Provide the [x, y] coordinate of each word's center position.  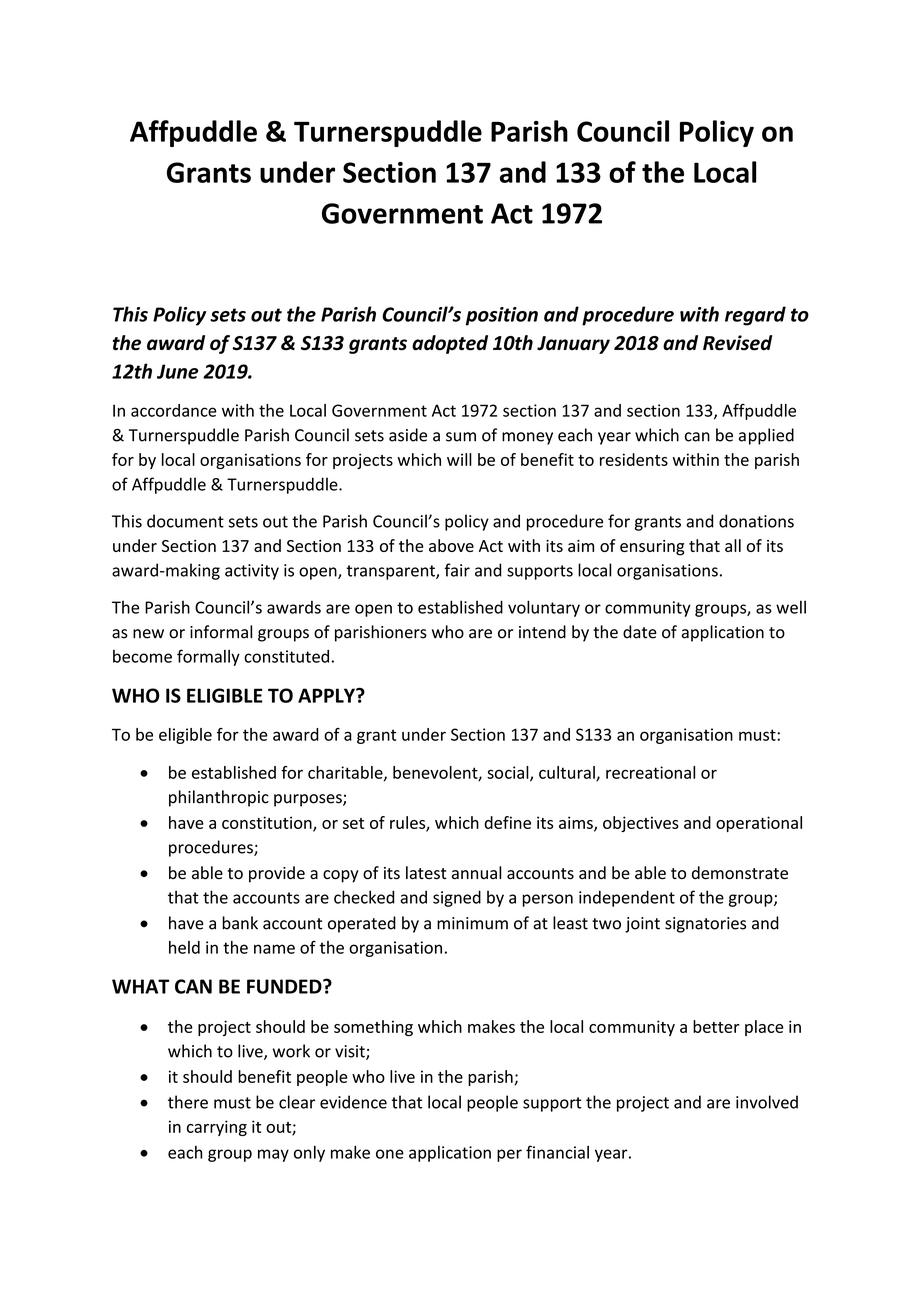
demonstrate [740, 873]
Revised [737, 343]
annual [477, 873]
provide [277, 874]
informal [221, 632]
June [178, 371]
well [791, 607]
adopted [450, 344]
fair [457, 570]
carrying [217, 1128]
